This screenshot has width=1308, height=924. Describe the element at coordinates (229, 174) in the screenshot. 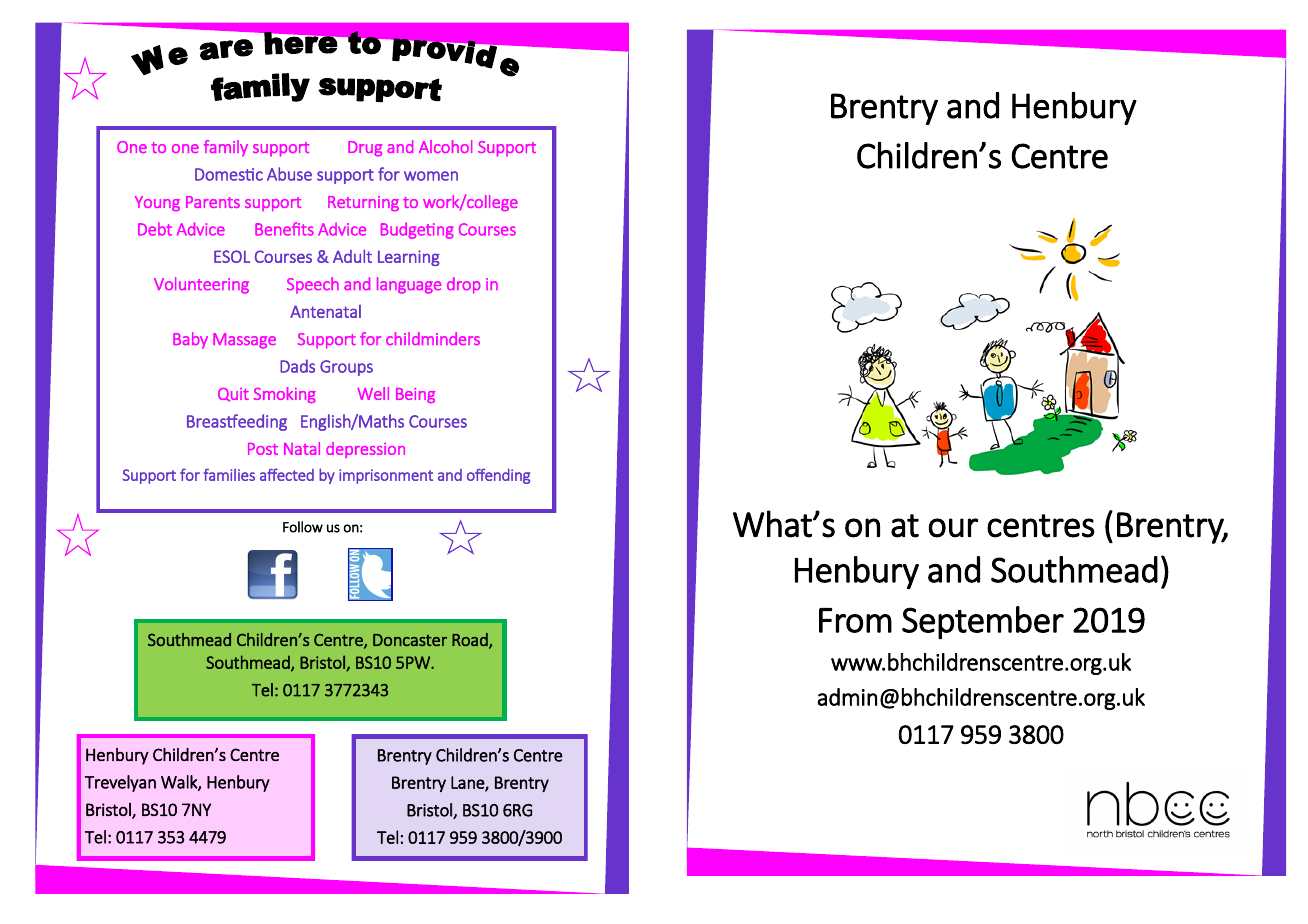

I see `Domestic` at that location.
